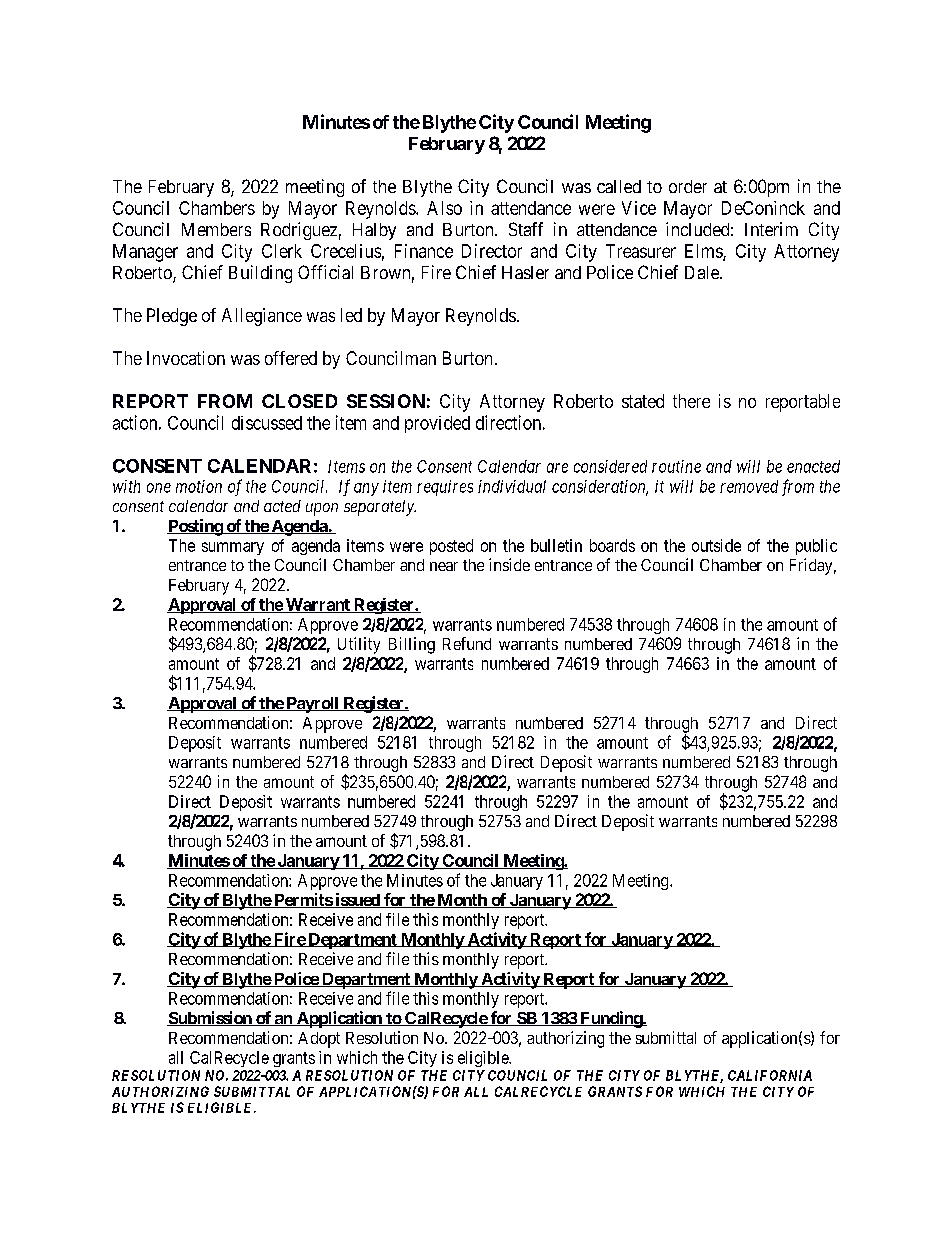  What do you see at coordinates (437, 424) in the page?
I see `provided` at bounding box center [437, 424].
